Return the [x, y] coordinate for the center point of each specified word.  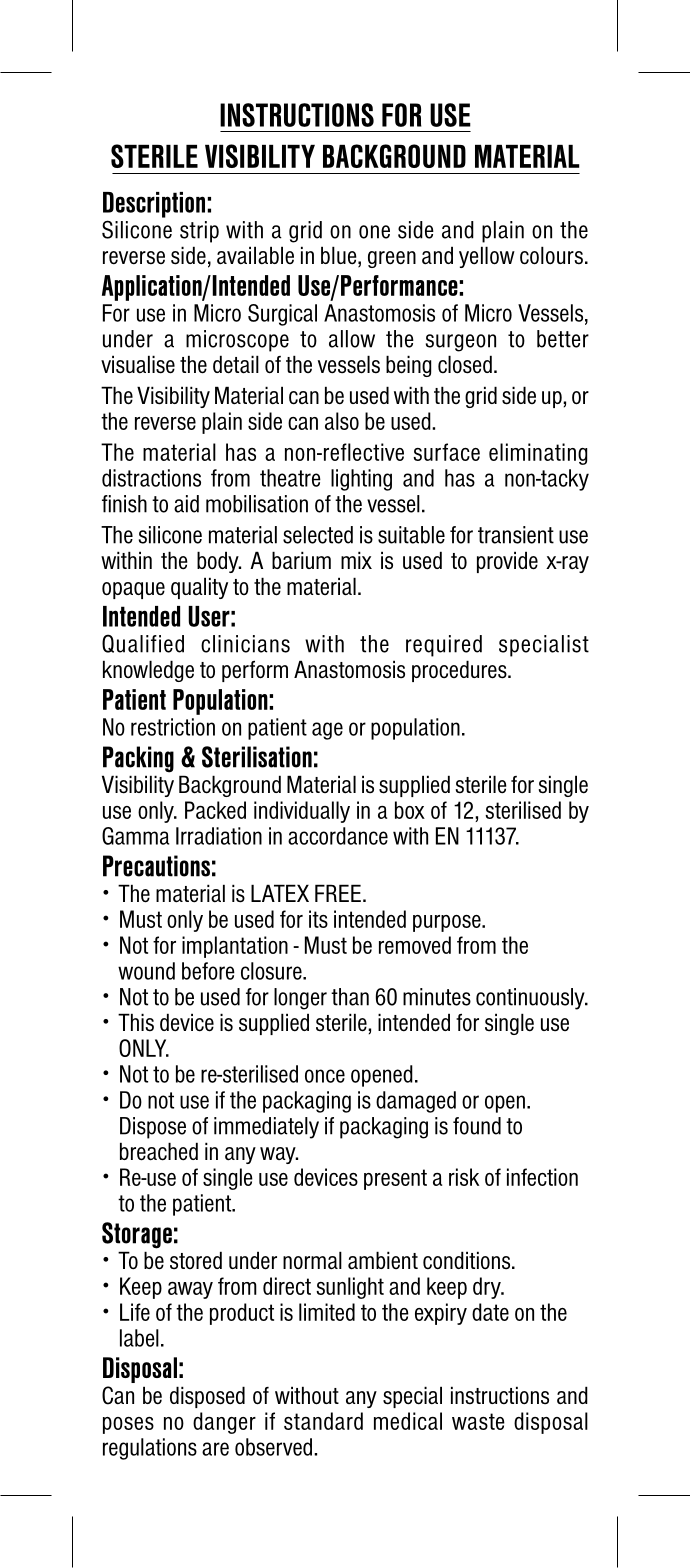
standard [323, 1421]
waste [478, 1421]
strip [199, 232]
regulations [150, 1449]
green [392, 259]
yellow [487, 257]
